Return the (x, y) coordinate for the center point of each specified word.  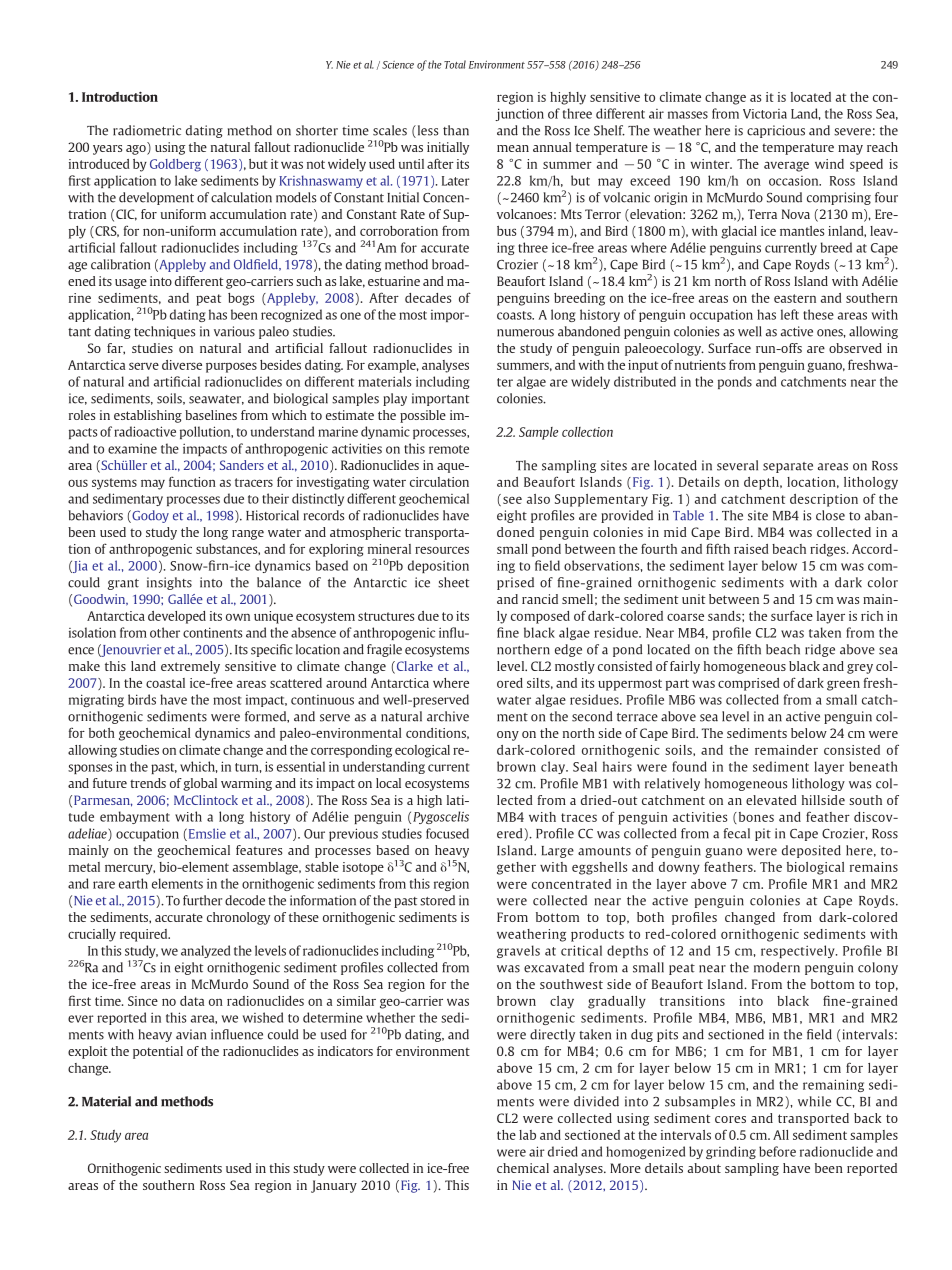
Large (558, 852)
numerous (525, 333)
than (456, 130)
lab (527, 1135)
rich (872, 616)
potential (158, 1052)
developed (177, 617)
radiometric (147, 130)
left (790, 314)
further (202, 900)
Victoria (765, 114)
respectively (799, 951)
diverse (182, 365)
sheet (453, 582)
